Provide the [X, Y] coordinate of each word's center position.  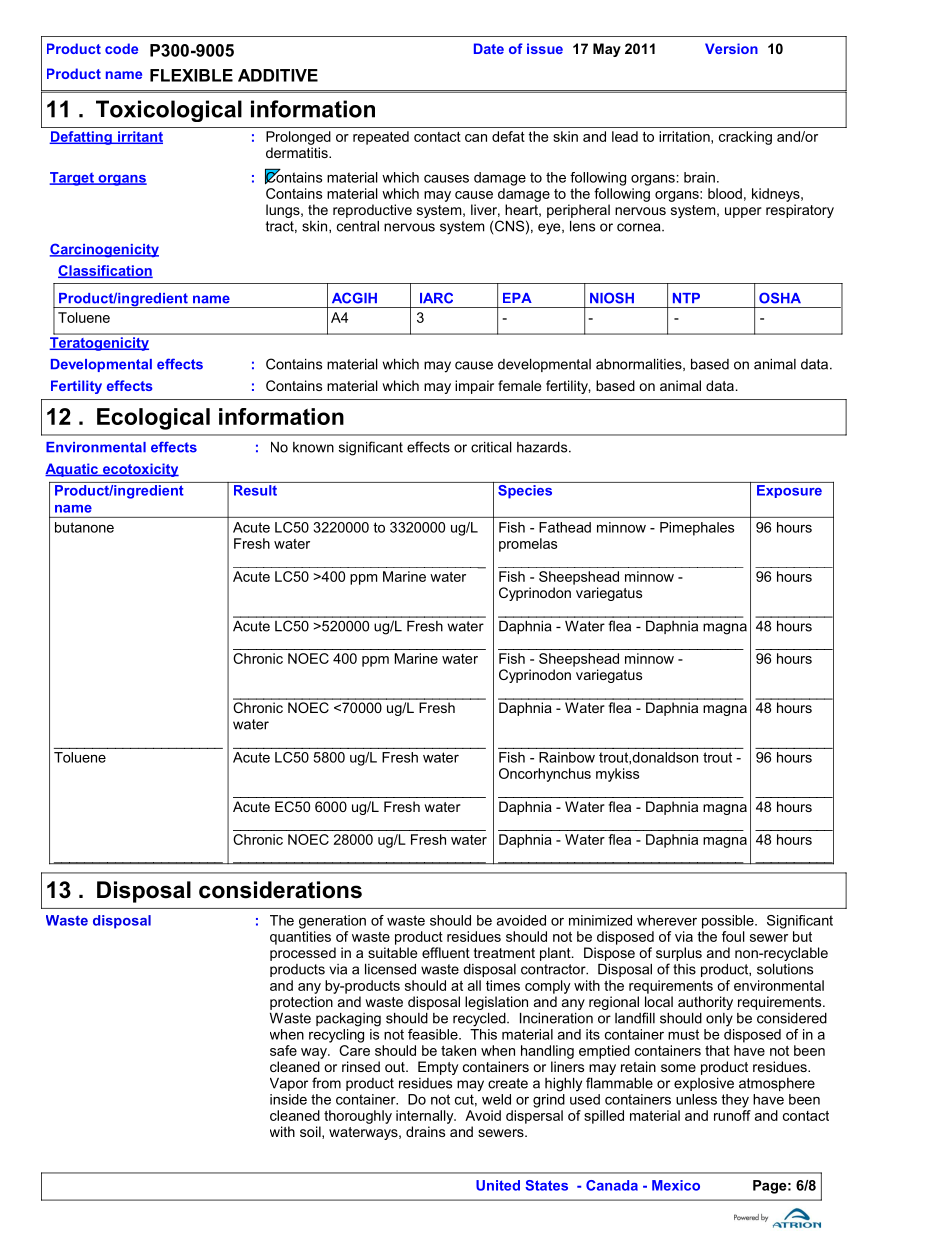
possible [729, 922]
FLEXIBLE [191, 75]
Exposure [789, 490]
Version [731, 48]
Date [489, 48]
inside [288, 1099]
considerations [280, 890]
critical [491, 447]
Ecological [153, 419]
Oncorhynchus [545, 775]
